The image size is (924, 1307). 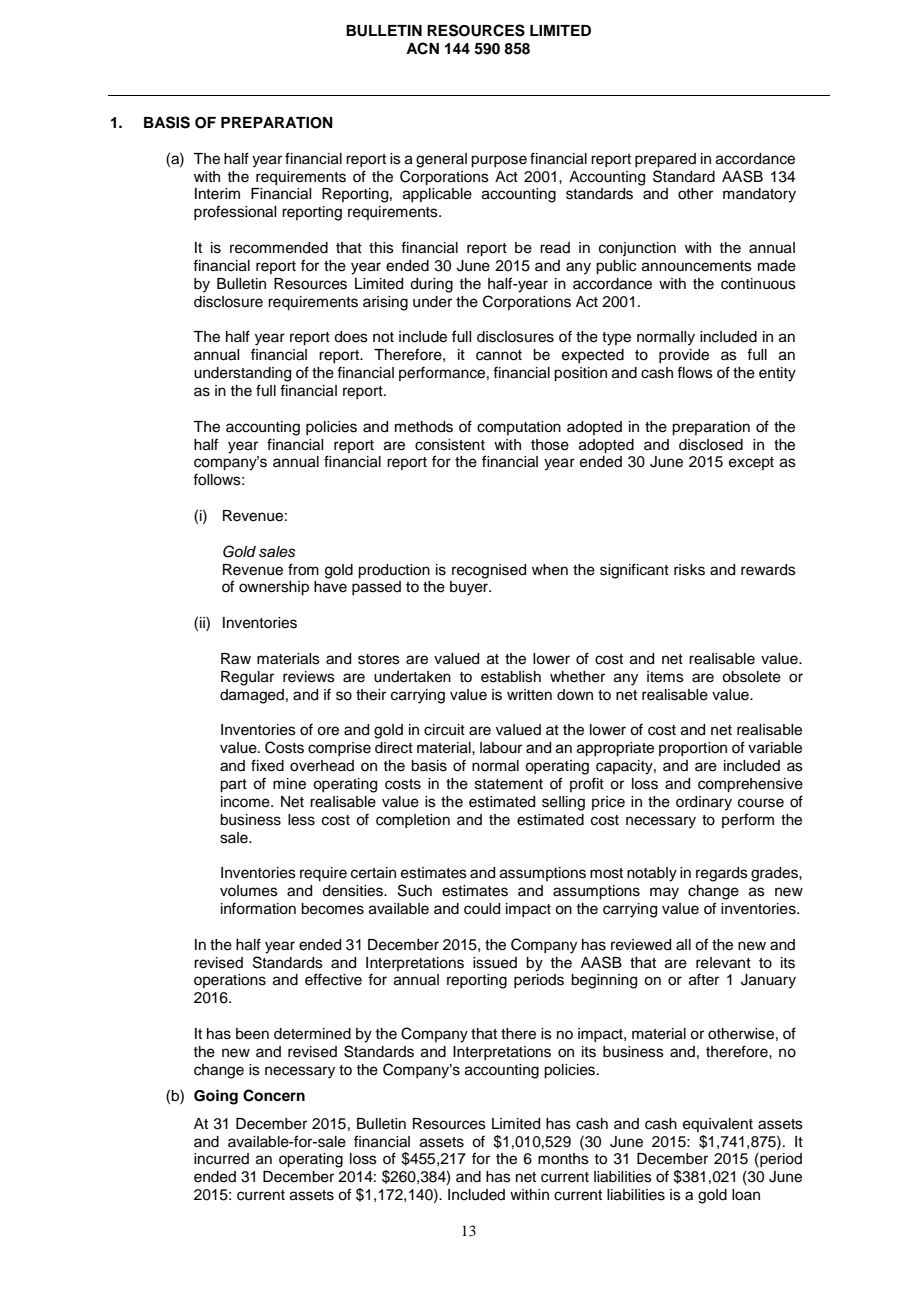 I want to click on does, so click(x=351, y=337).
